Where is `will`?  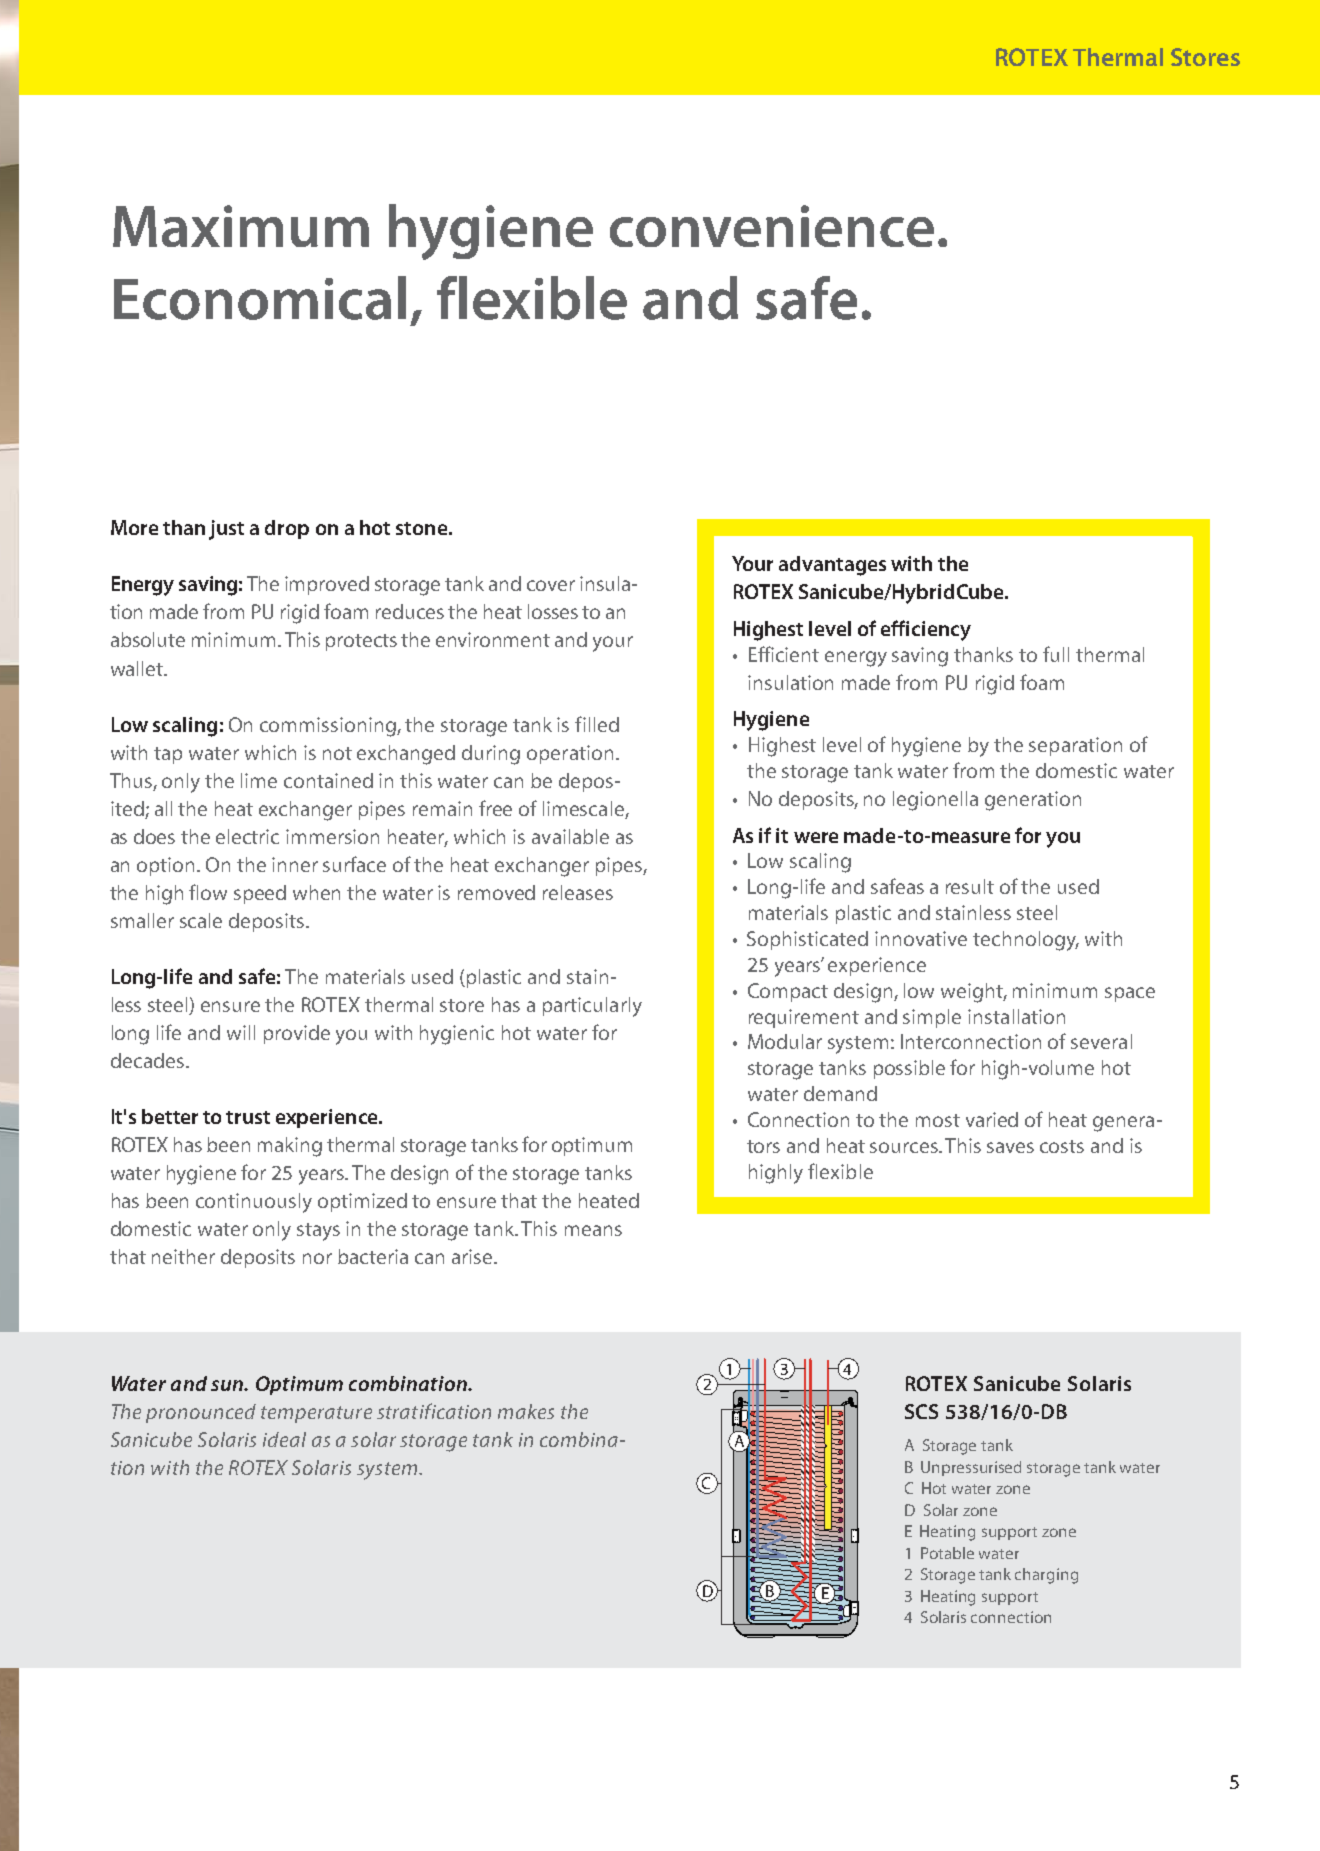 will is located at coordinates (241, 1032).
